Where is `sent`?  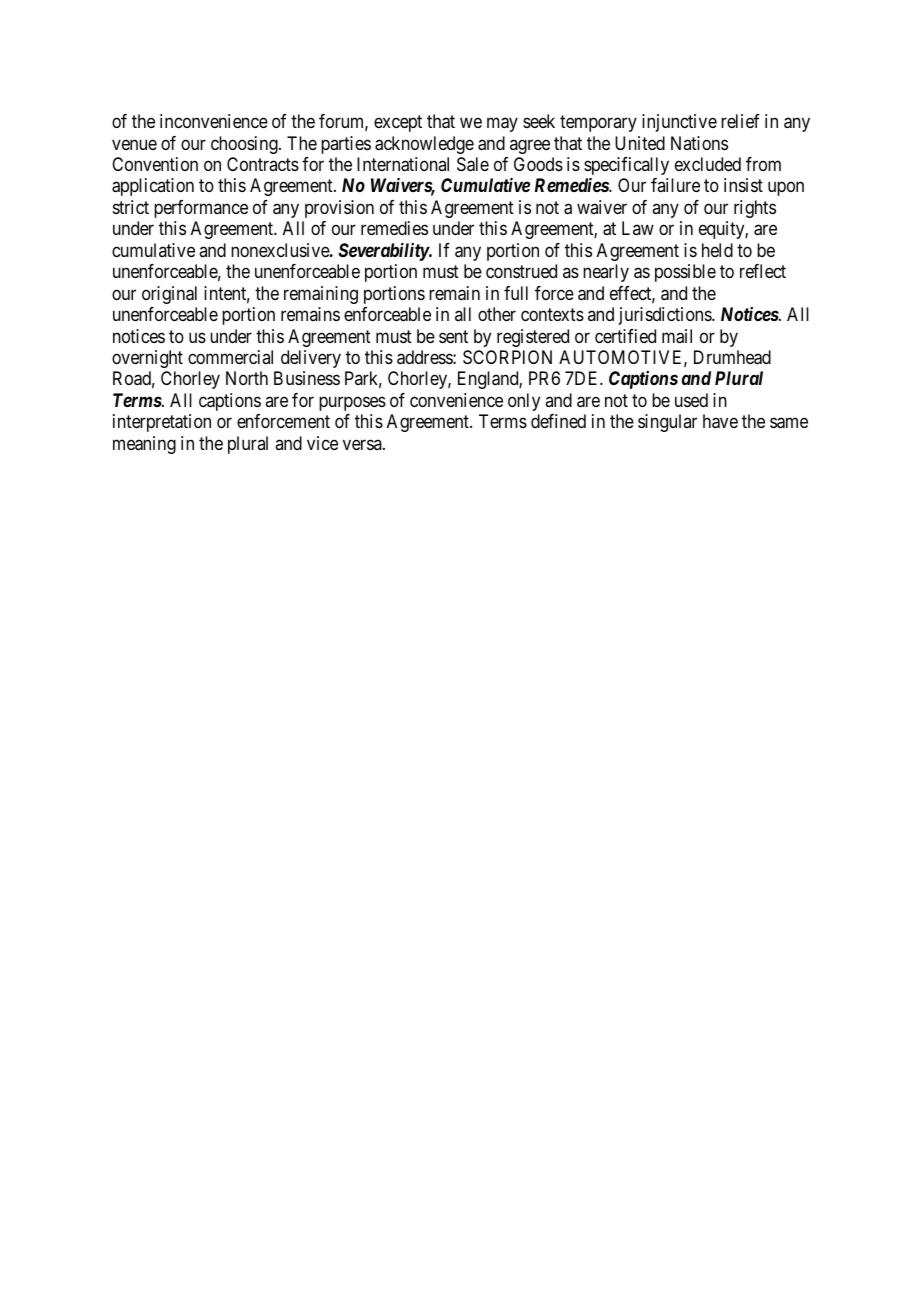 sent is located at coordinates (453, 336).
